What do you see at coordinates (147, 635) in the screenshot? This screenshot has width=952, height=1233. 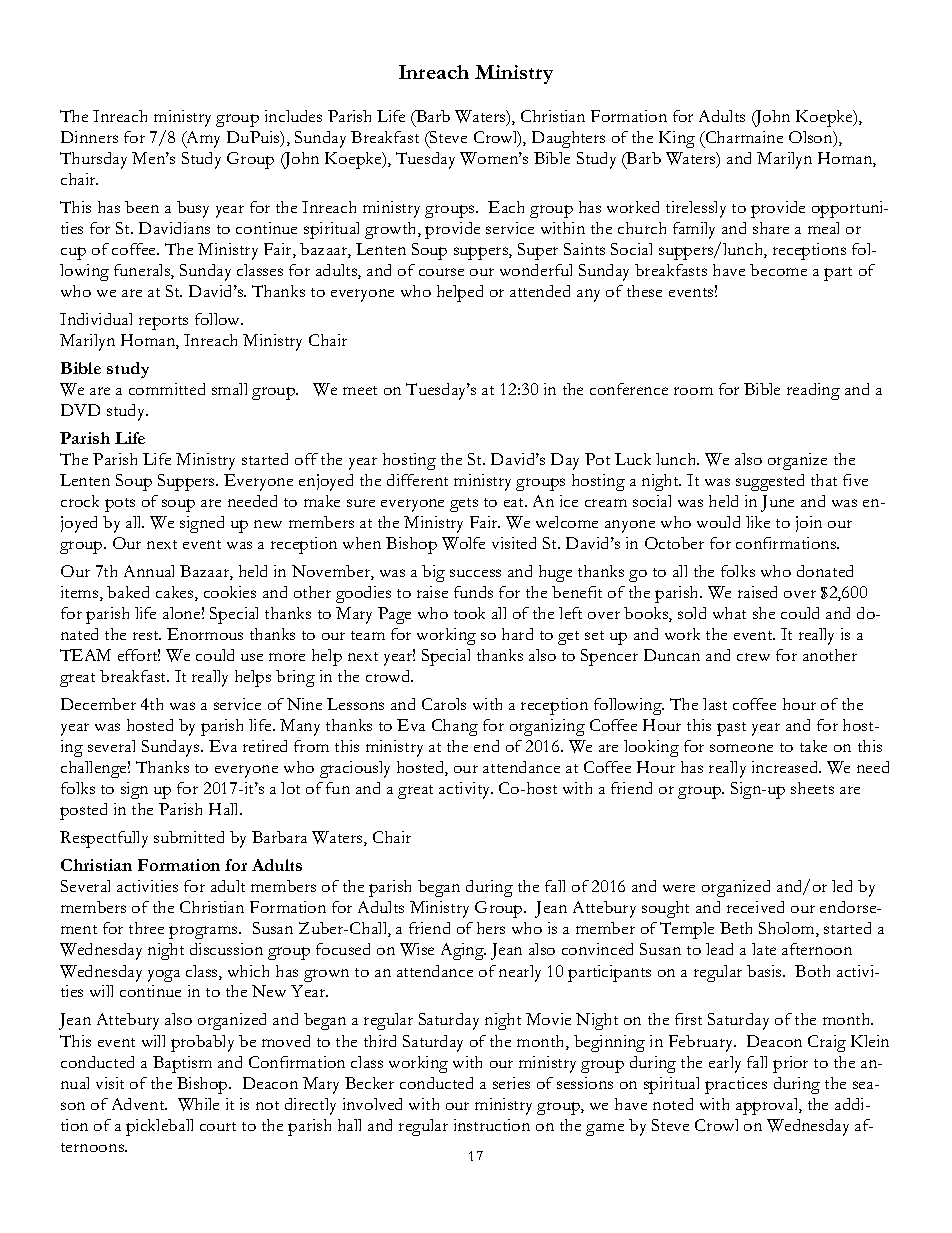 I see `rest` at bounding box center [147, 635].
